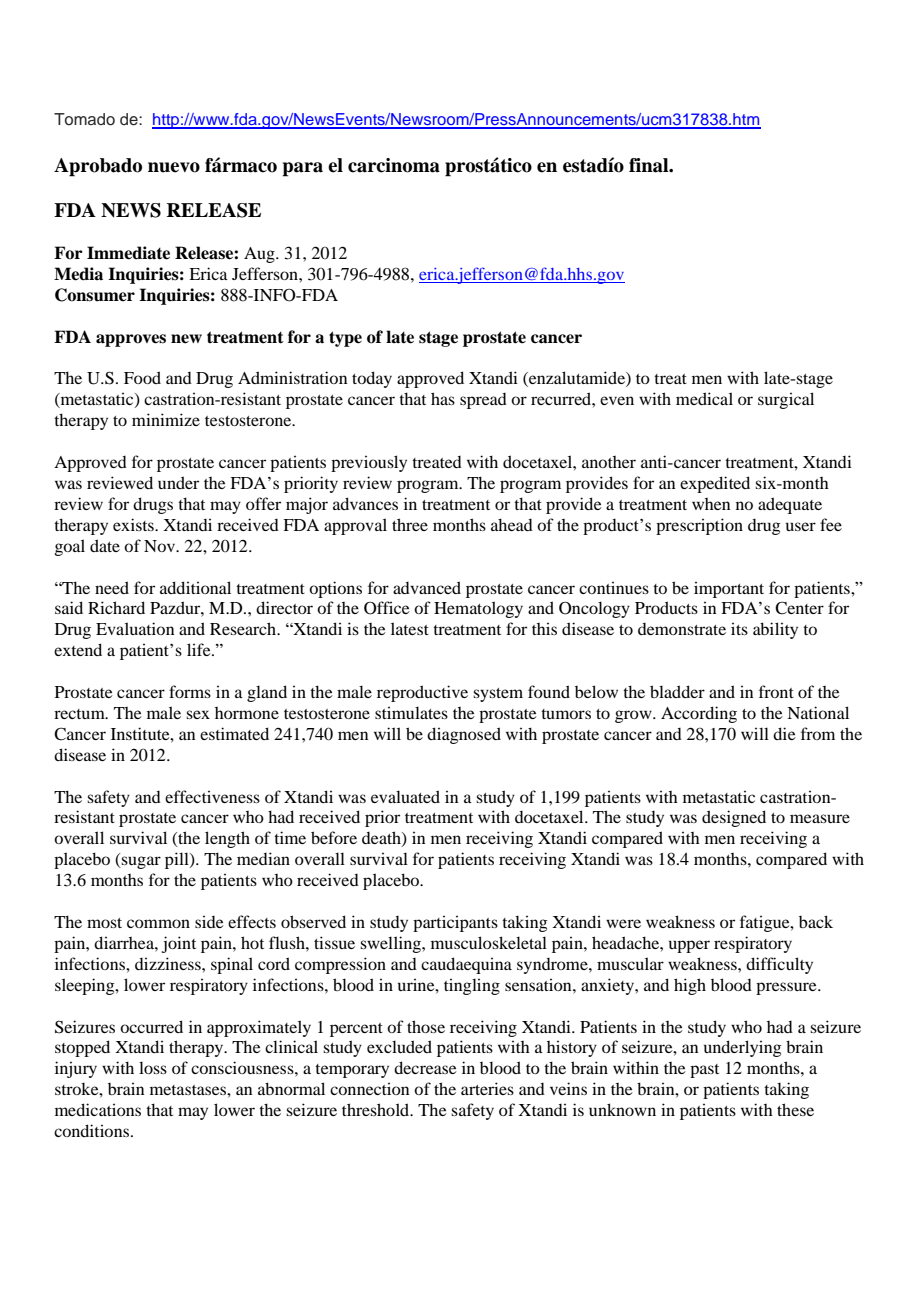 Image resolution: width=924 pixels, height=1308 pixels. I want to click on Hematology, so click(478, 609).
